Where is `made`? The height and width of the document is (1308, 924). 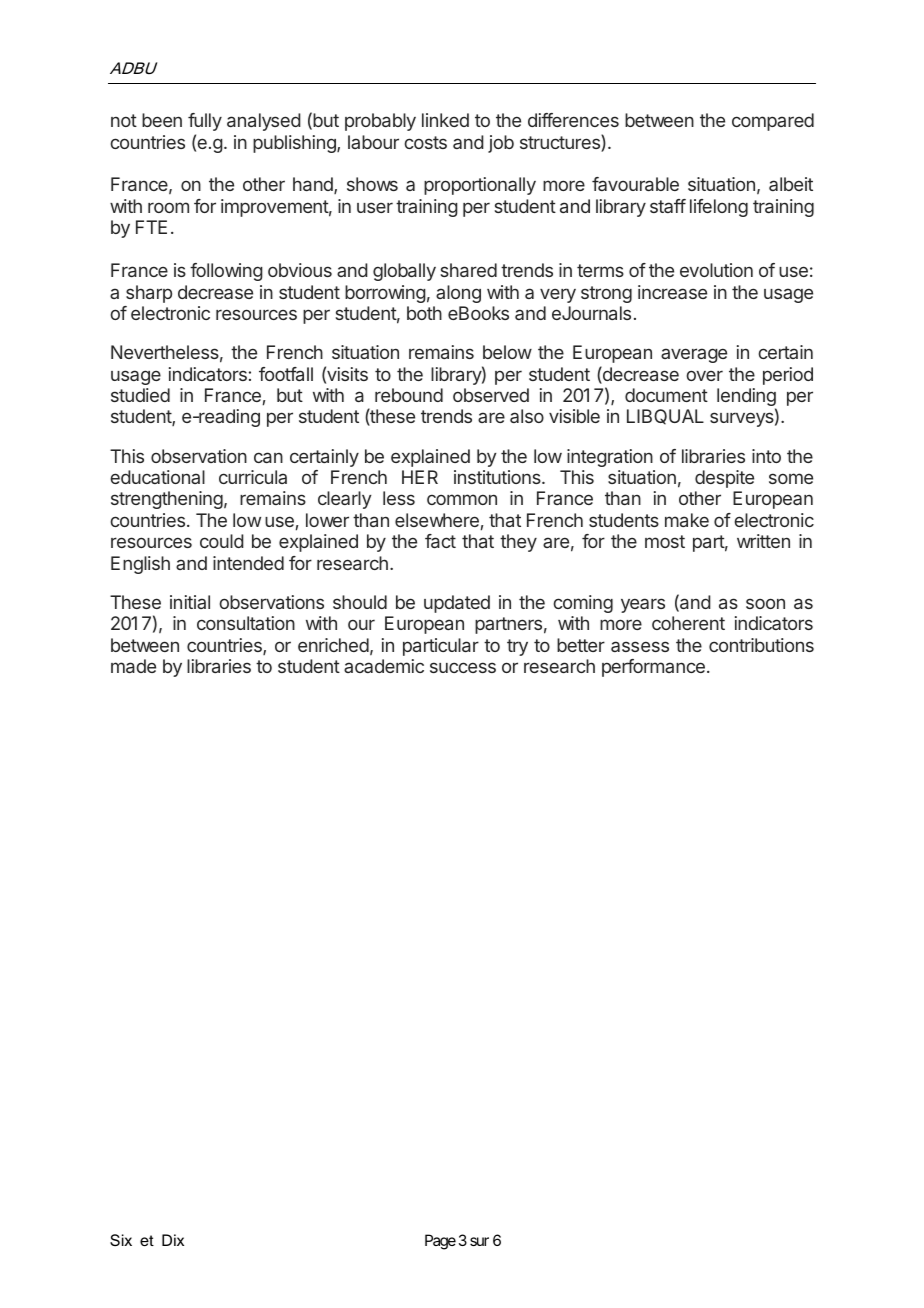
made is located at coordinates (133, 666).
